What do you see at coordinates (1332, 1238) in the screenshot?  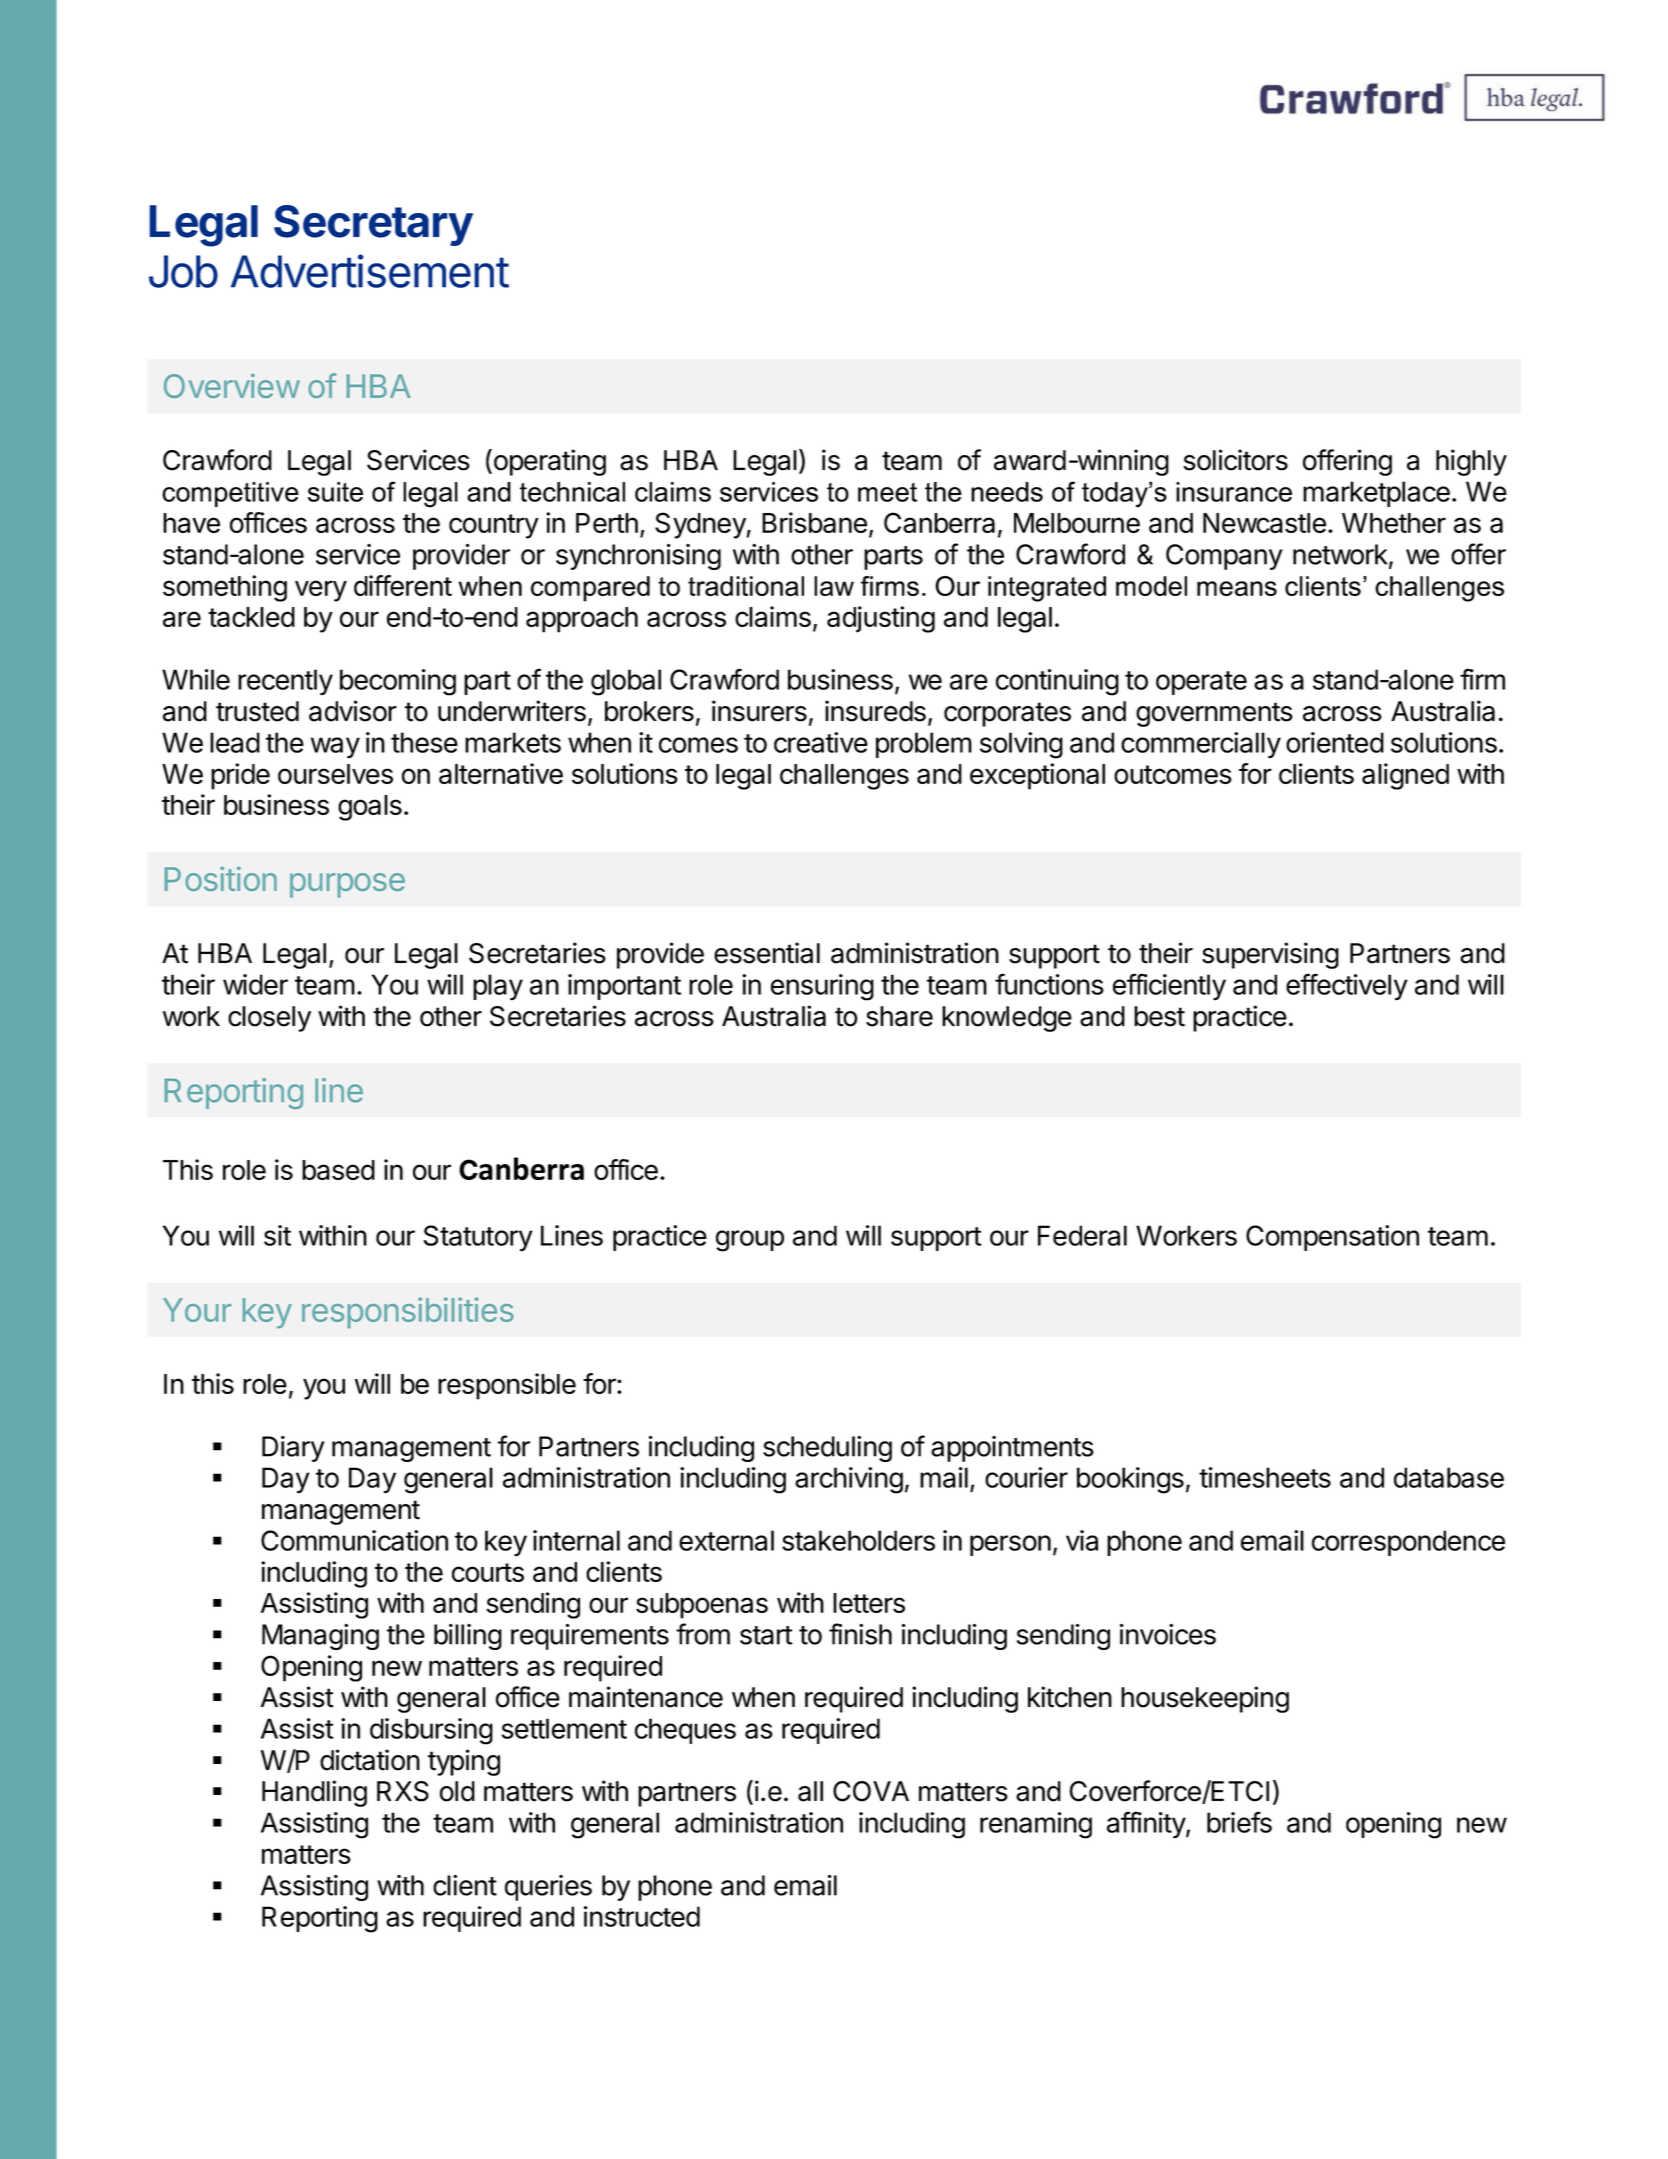 I see `Compensation` at bounding box center [1332, 1238].
